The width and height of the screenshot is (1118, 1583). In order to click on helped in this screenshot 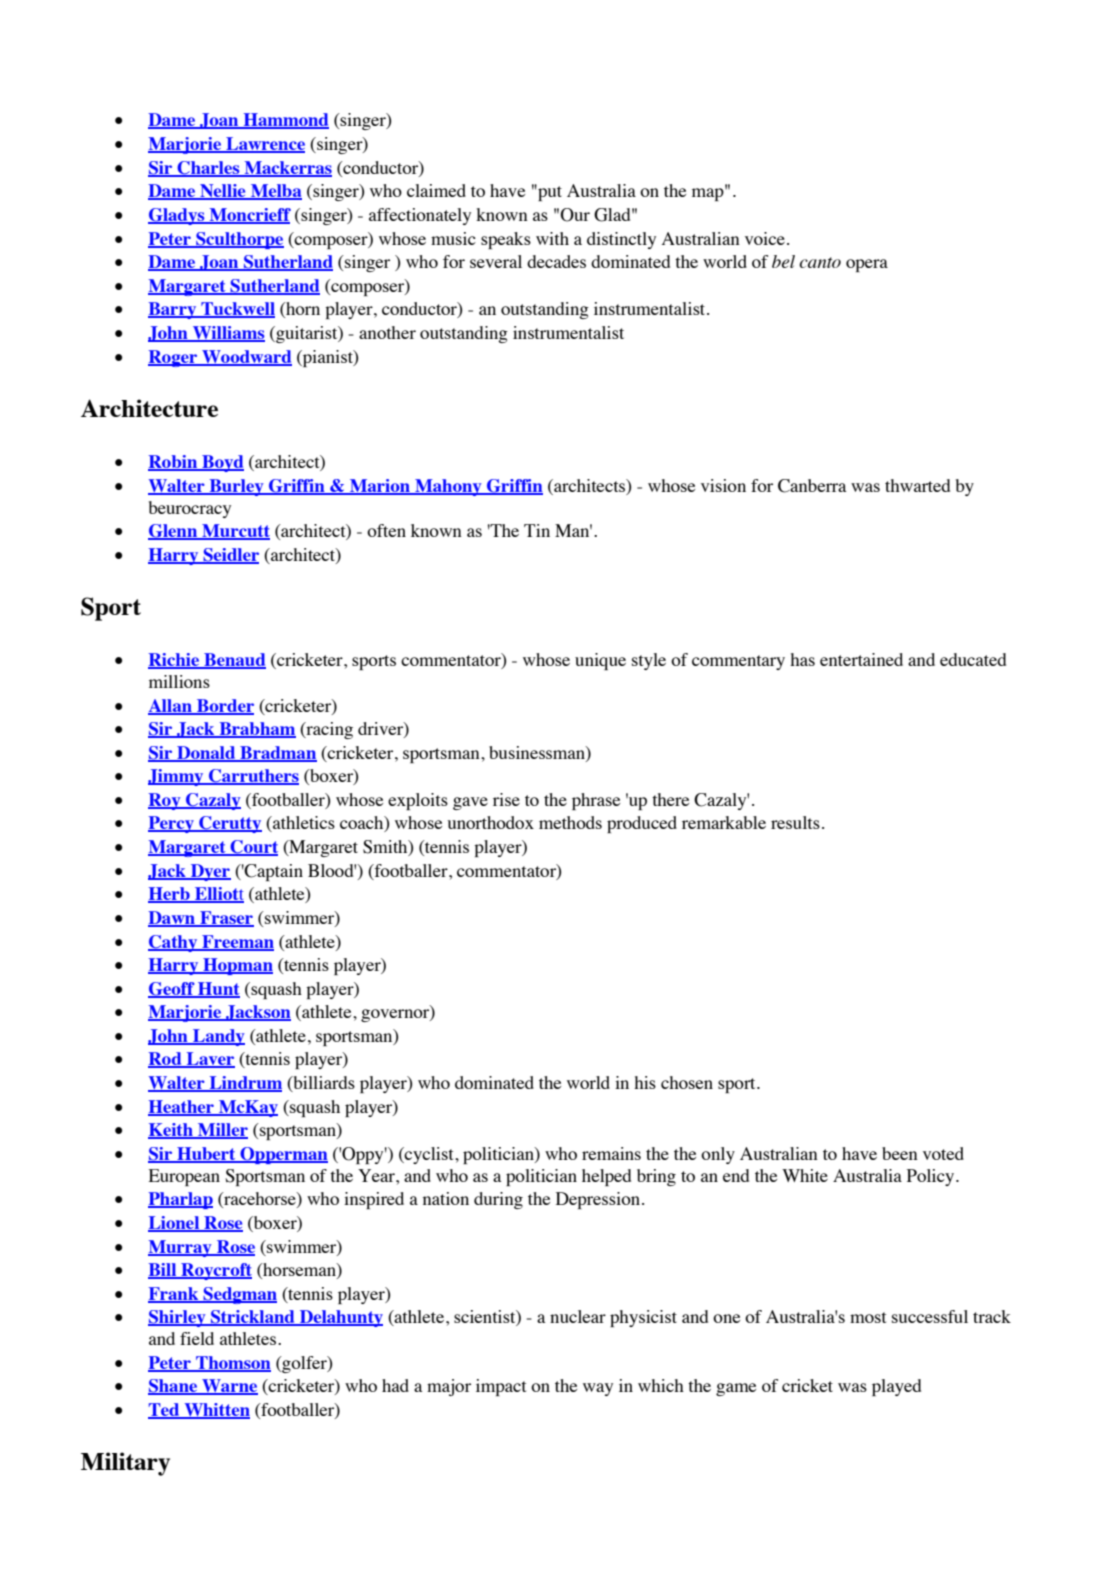, I will do `click(606, 1177)`.
